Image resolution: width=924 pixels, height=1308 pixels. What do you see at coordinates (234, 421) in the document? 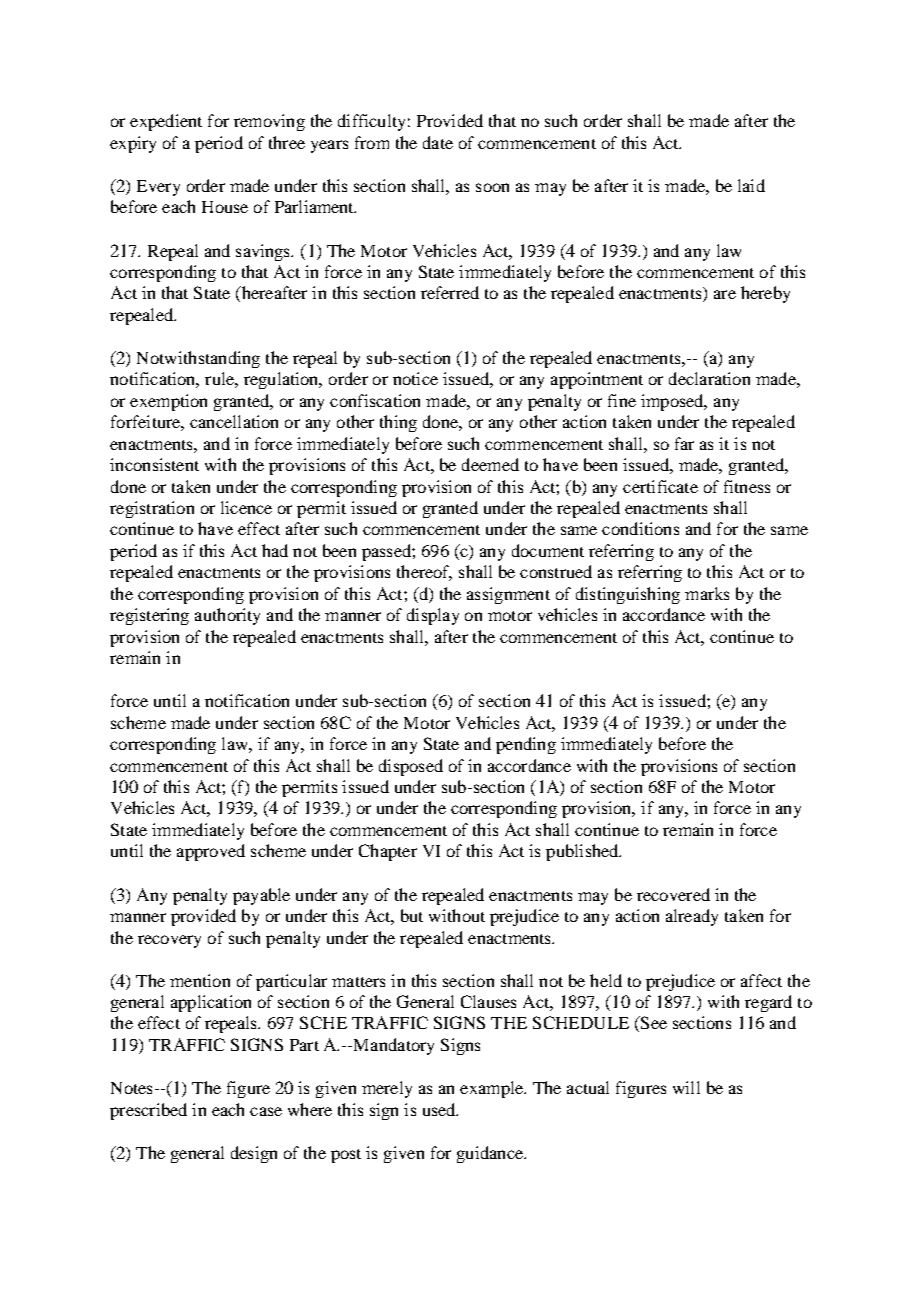
I see `cancellation` at bounding box center [234, 421].
